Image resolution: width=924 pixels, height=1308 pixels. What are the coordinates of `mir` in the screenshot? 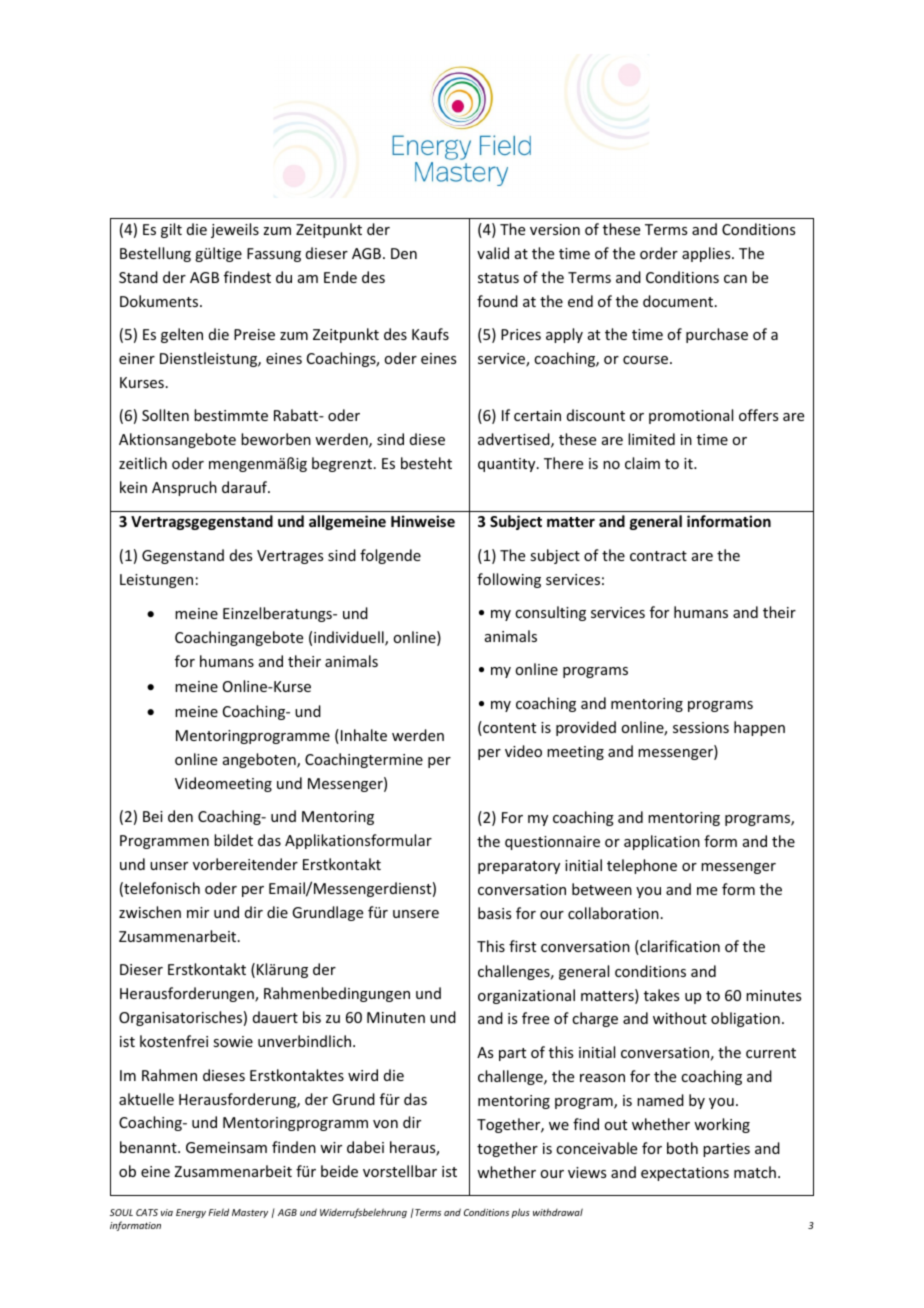 It's located at (198, 912).
